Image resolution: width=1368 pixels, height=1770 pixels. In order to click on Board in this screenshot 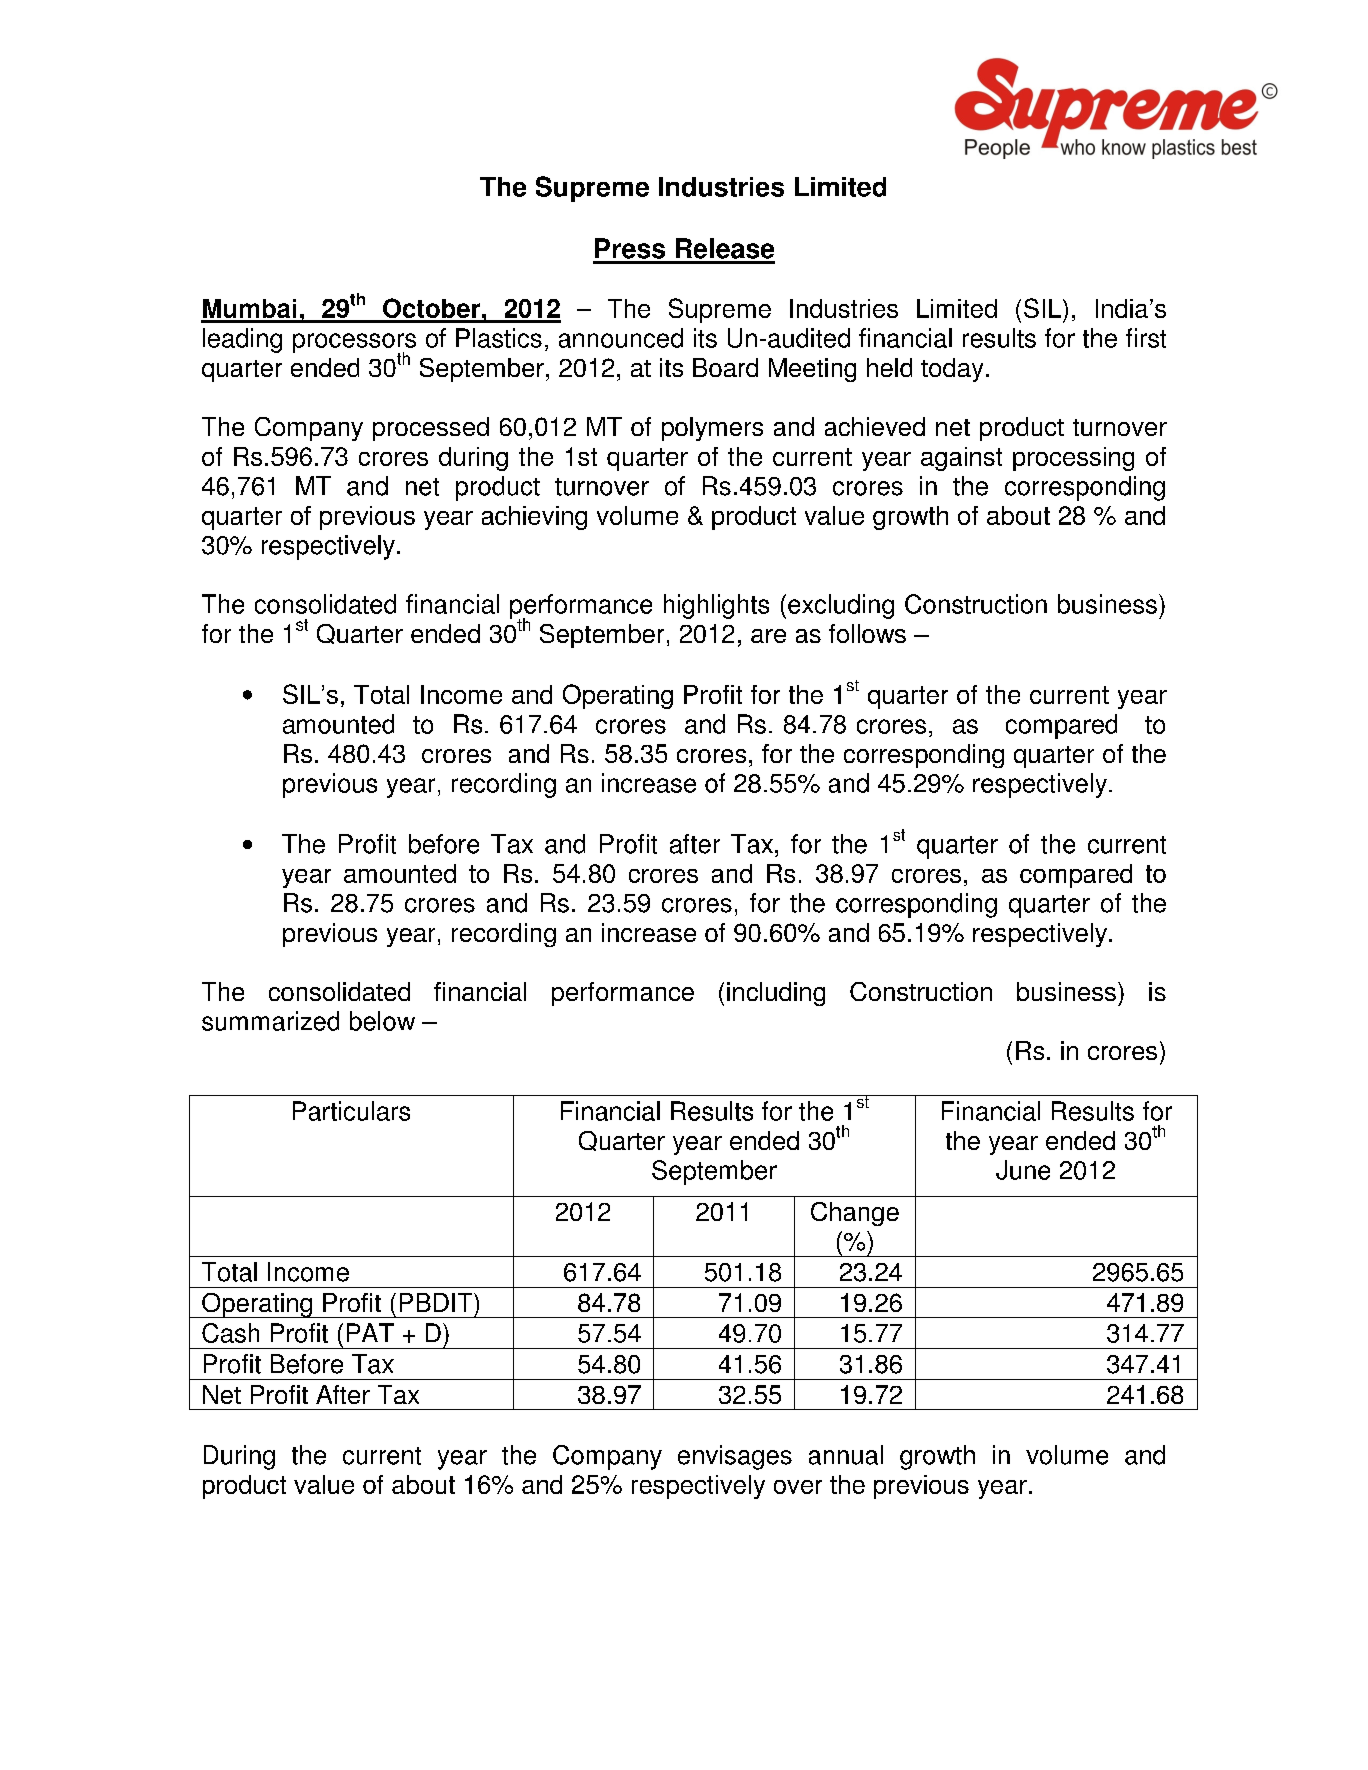, I will do `click(725, 367)`.
